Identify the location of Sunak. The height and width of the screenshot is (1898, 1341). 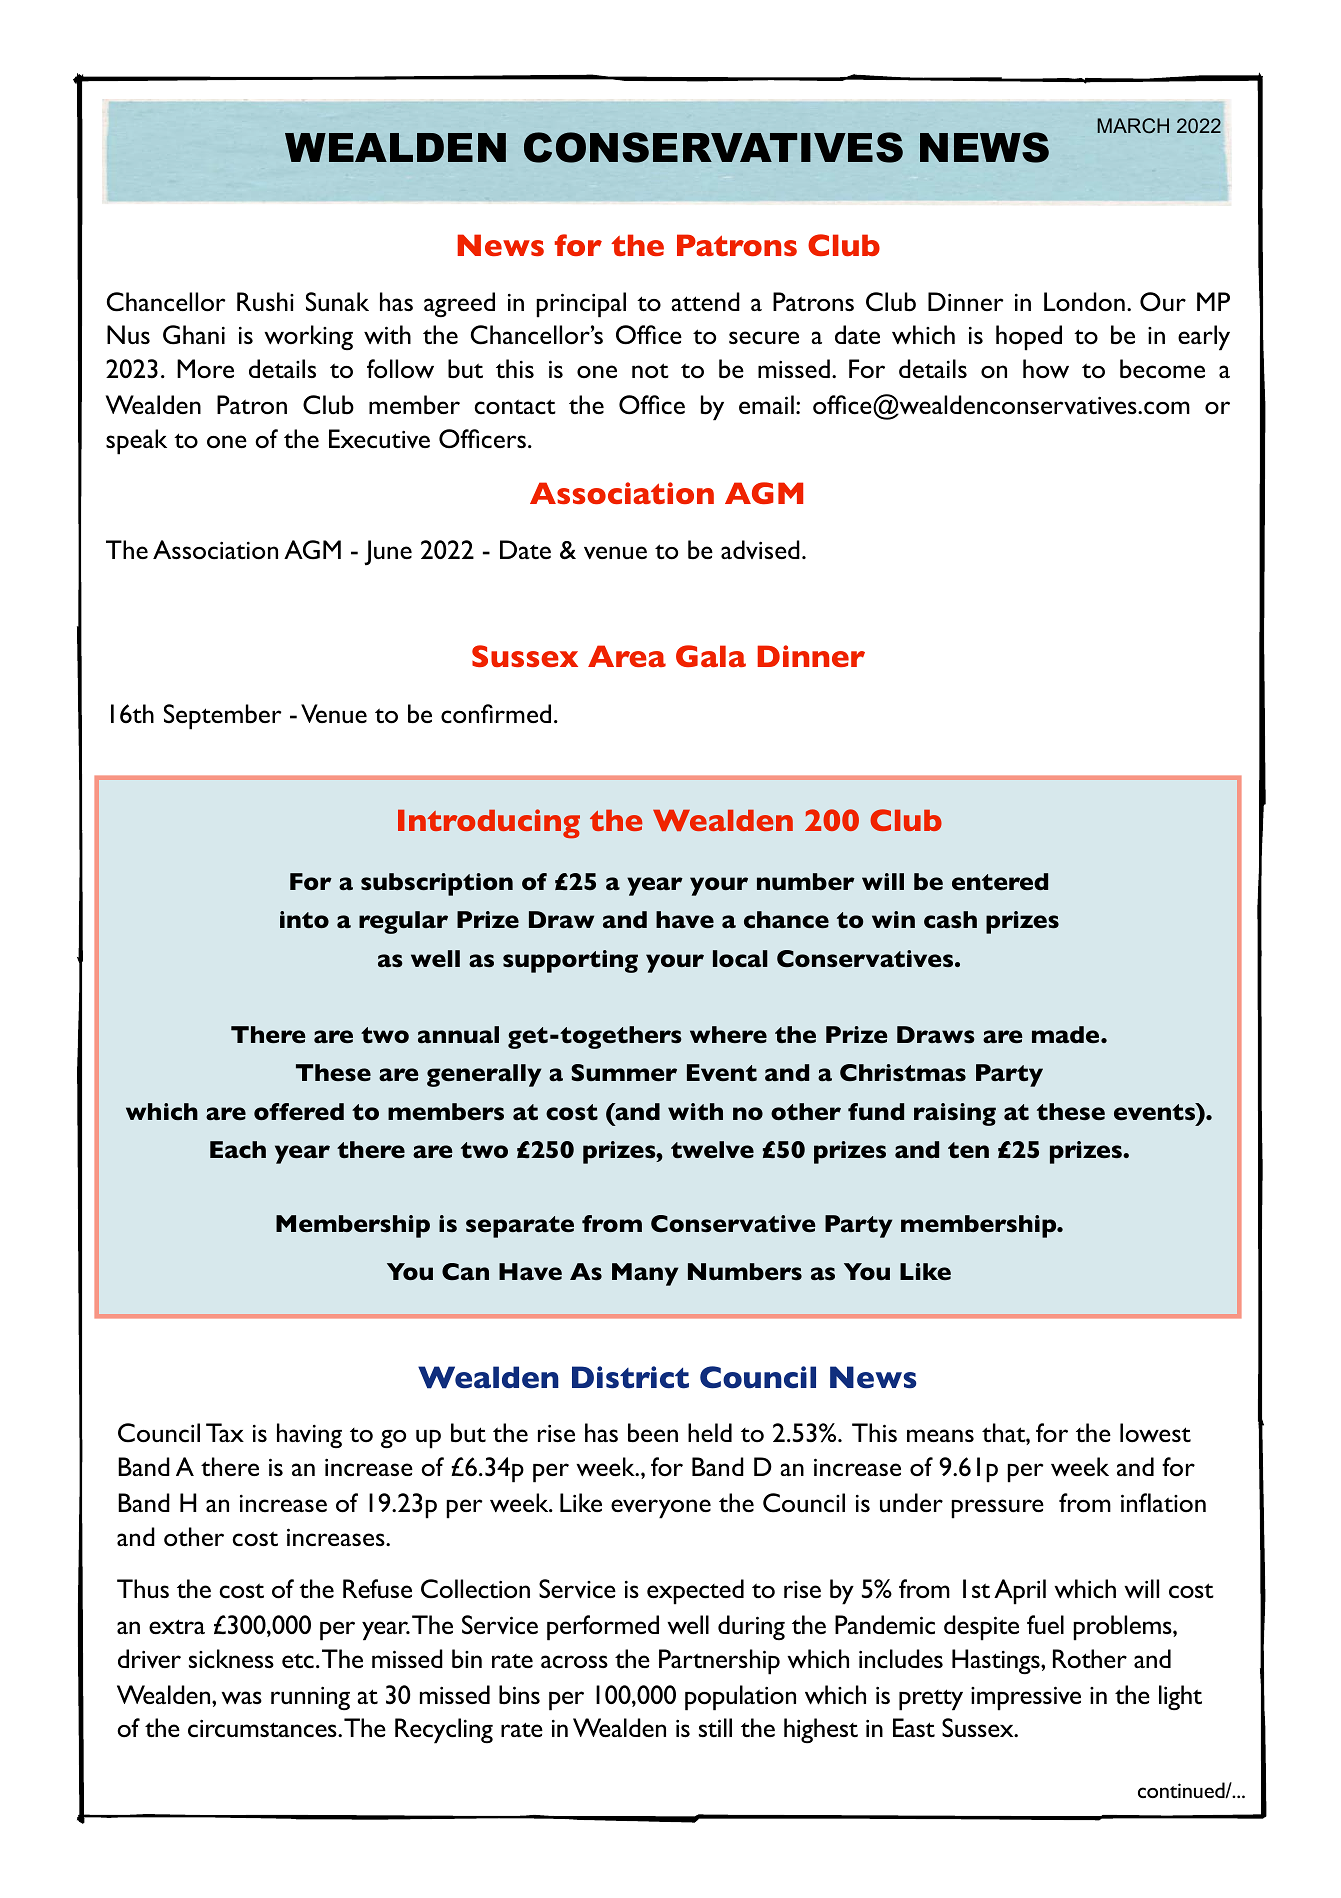
(337, 301).
